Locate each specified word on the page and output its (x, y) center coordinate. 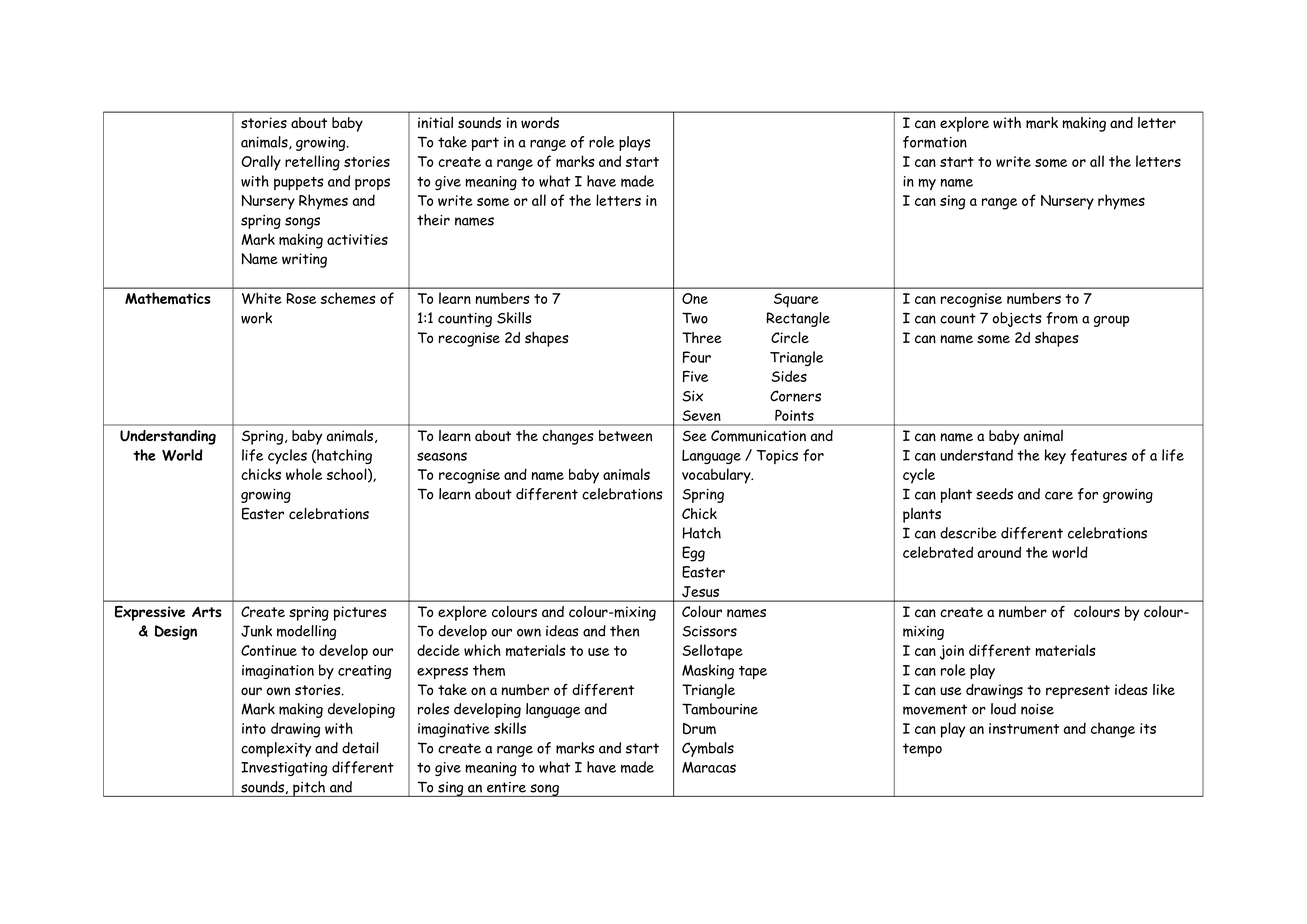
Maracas (709, 767)
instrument (1024, 729)
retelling (312, 163)
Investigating (284, 769)
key (1055, 456)
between (625, 436)
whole (304, 474)
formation (935, 142)
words (540, 123)
